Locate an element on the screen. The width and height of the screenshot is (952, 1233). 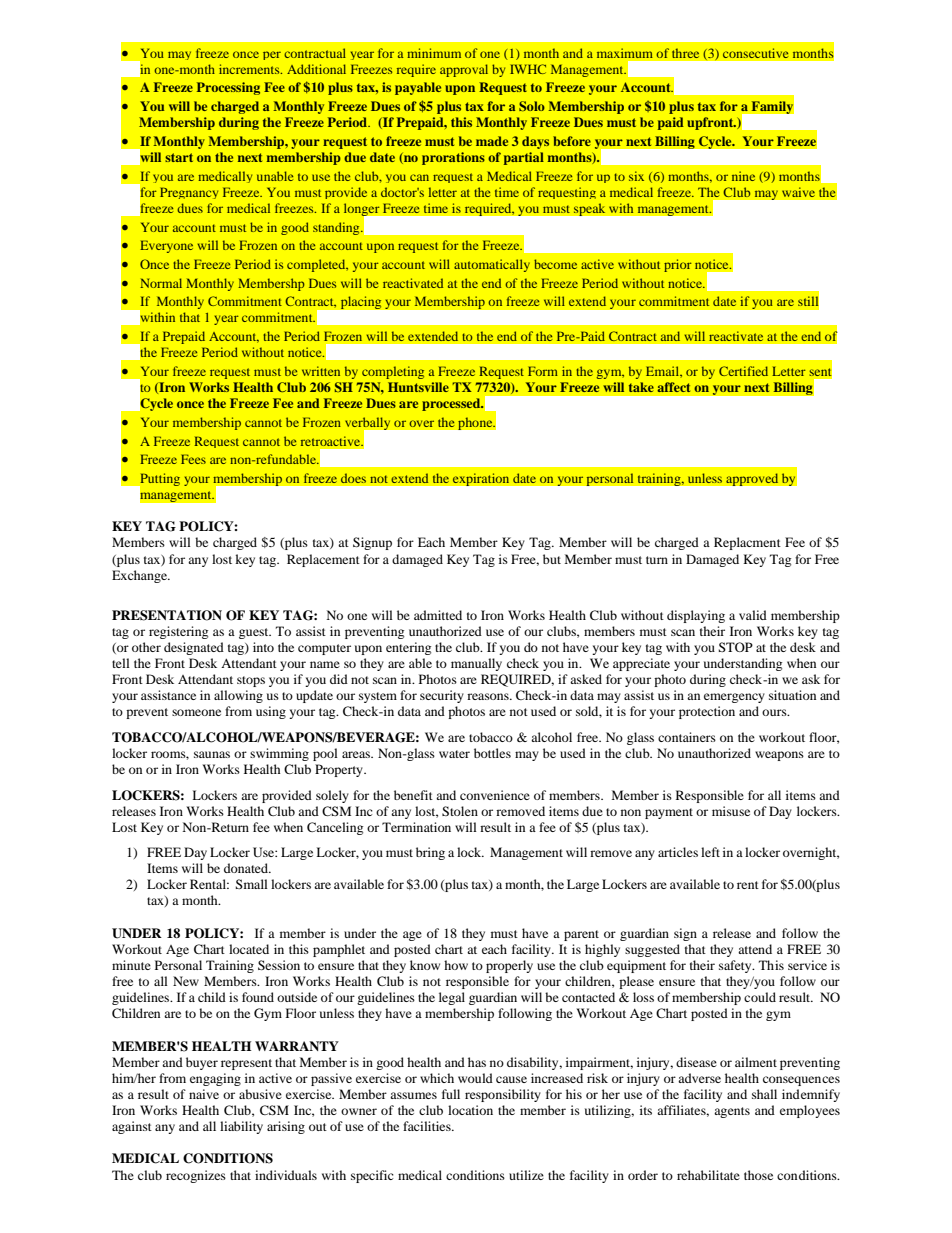
location is located at coordinates (470, 1110).
